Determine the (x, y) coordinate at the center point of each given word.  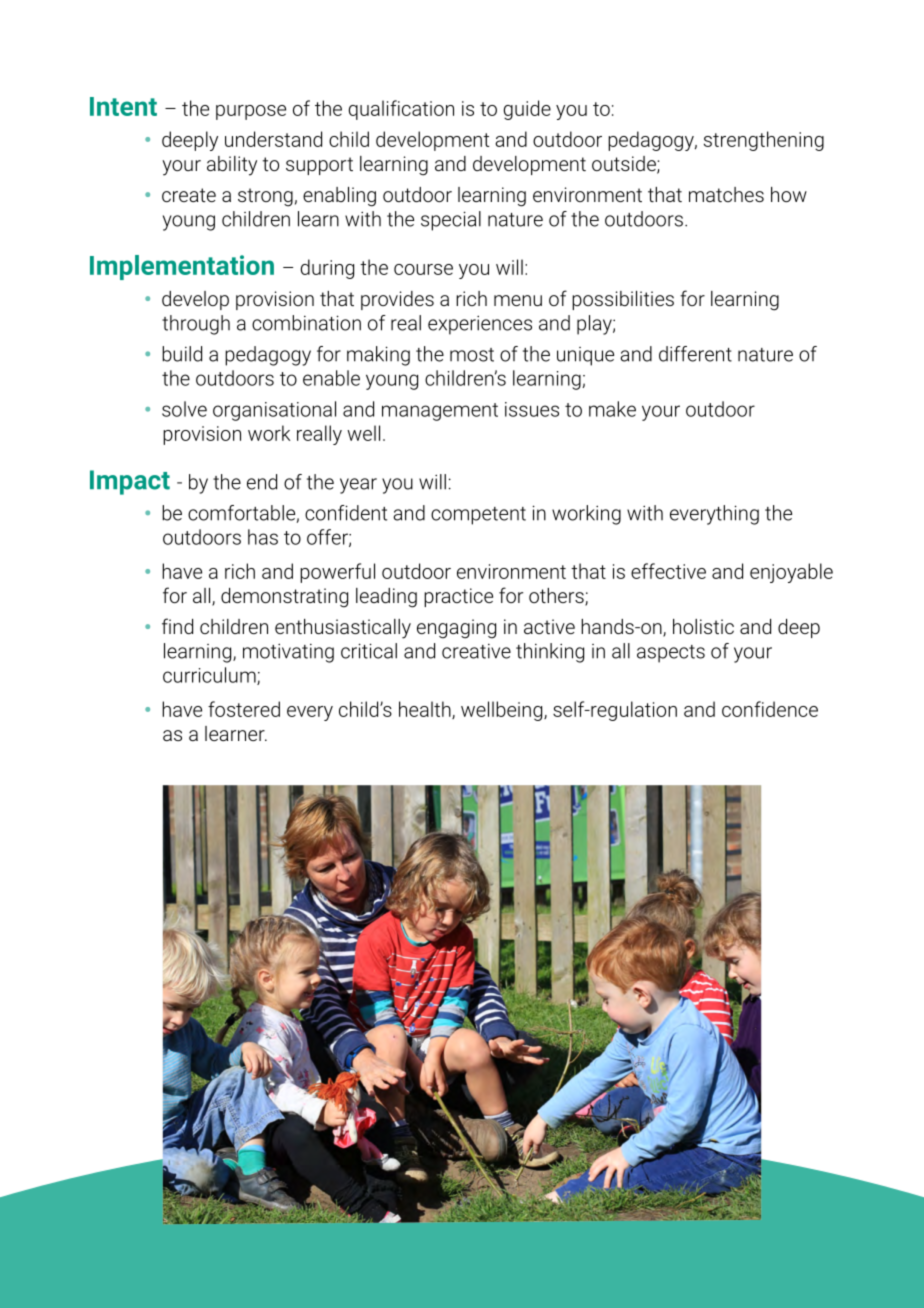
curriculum (210, 676)
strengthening (764, 141)
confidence (770, 709)
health (426, 710)
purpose (251, 112)
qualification (401, 110)
